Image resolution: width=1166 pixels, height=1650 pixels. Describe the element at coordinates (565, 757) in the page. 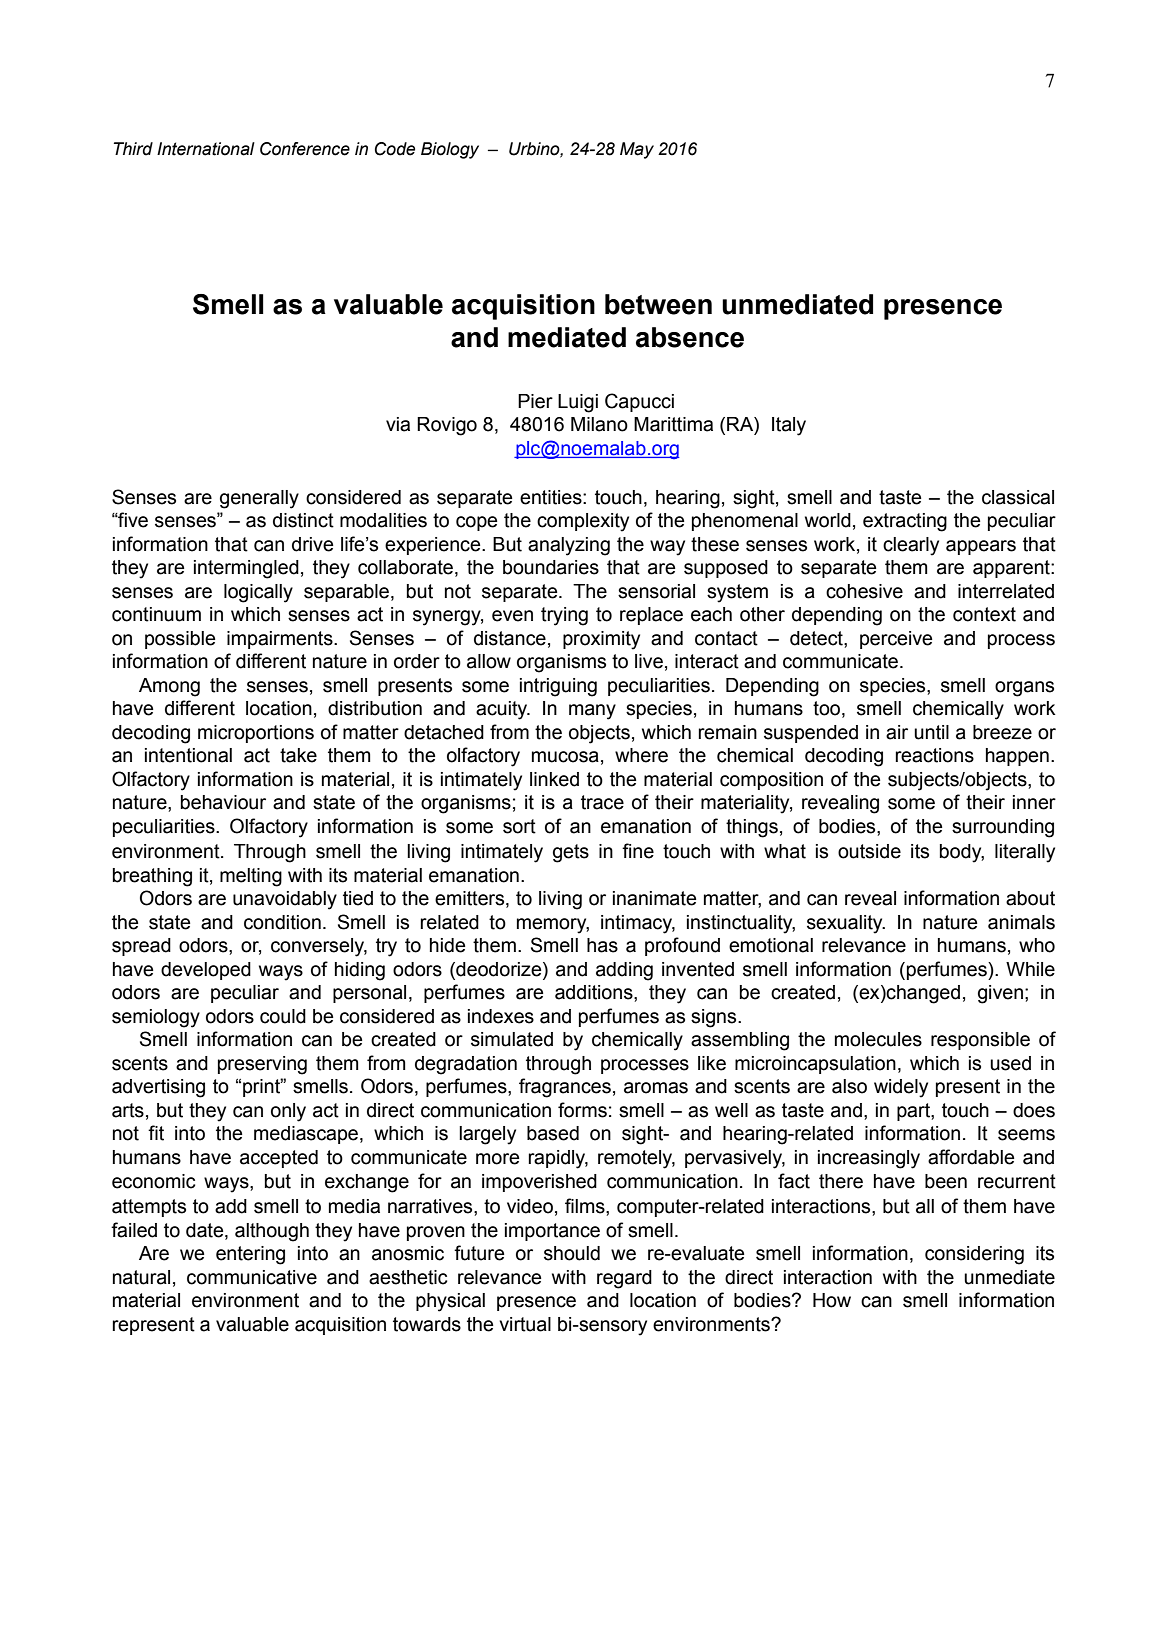

I see `mucosa` at that location.
